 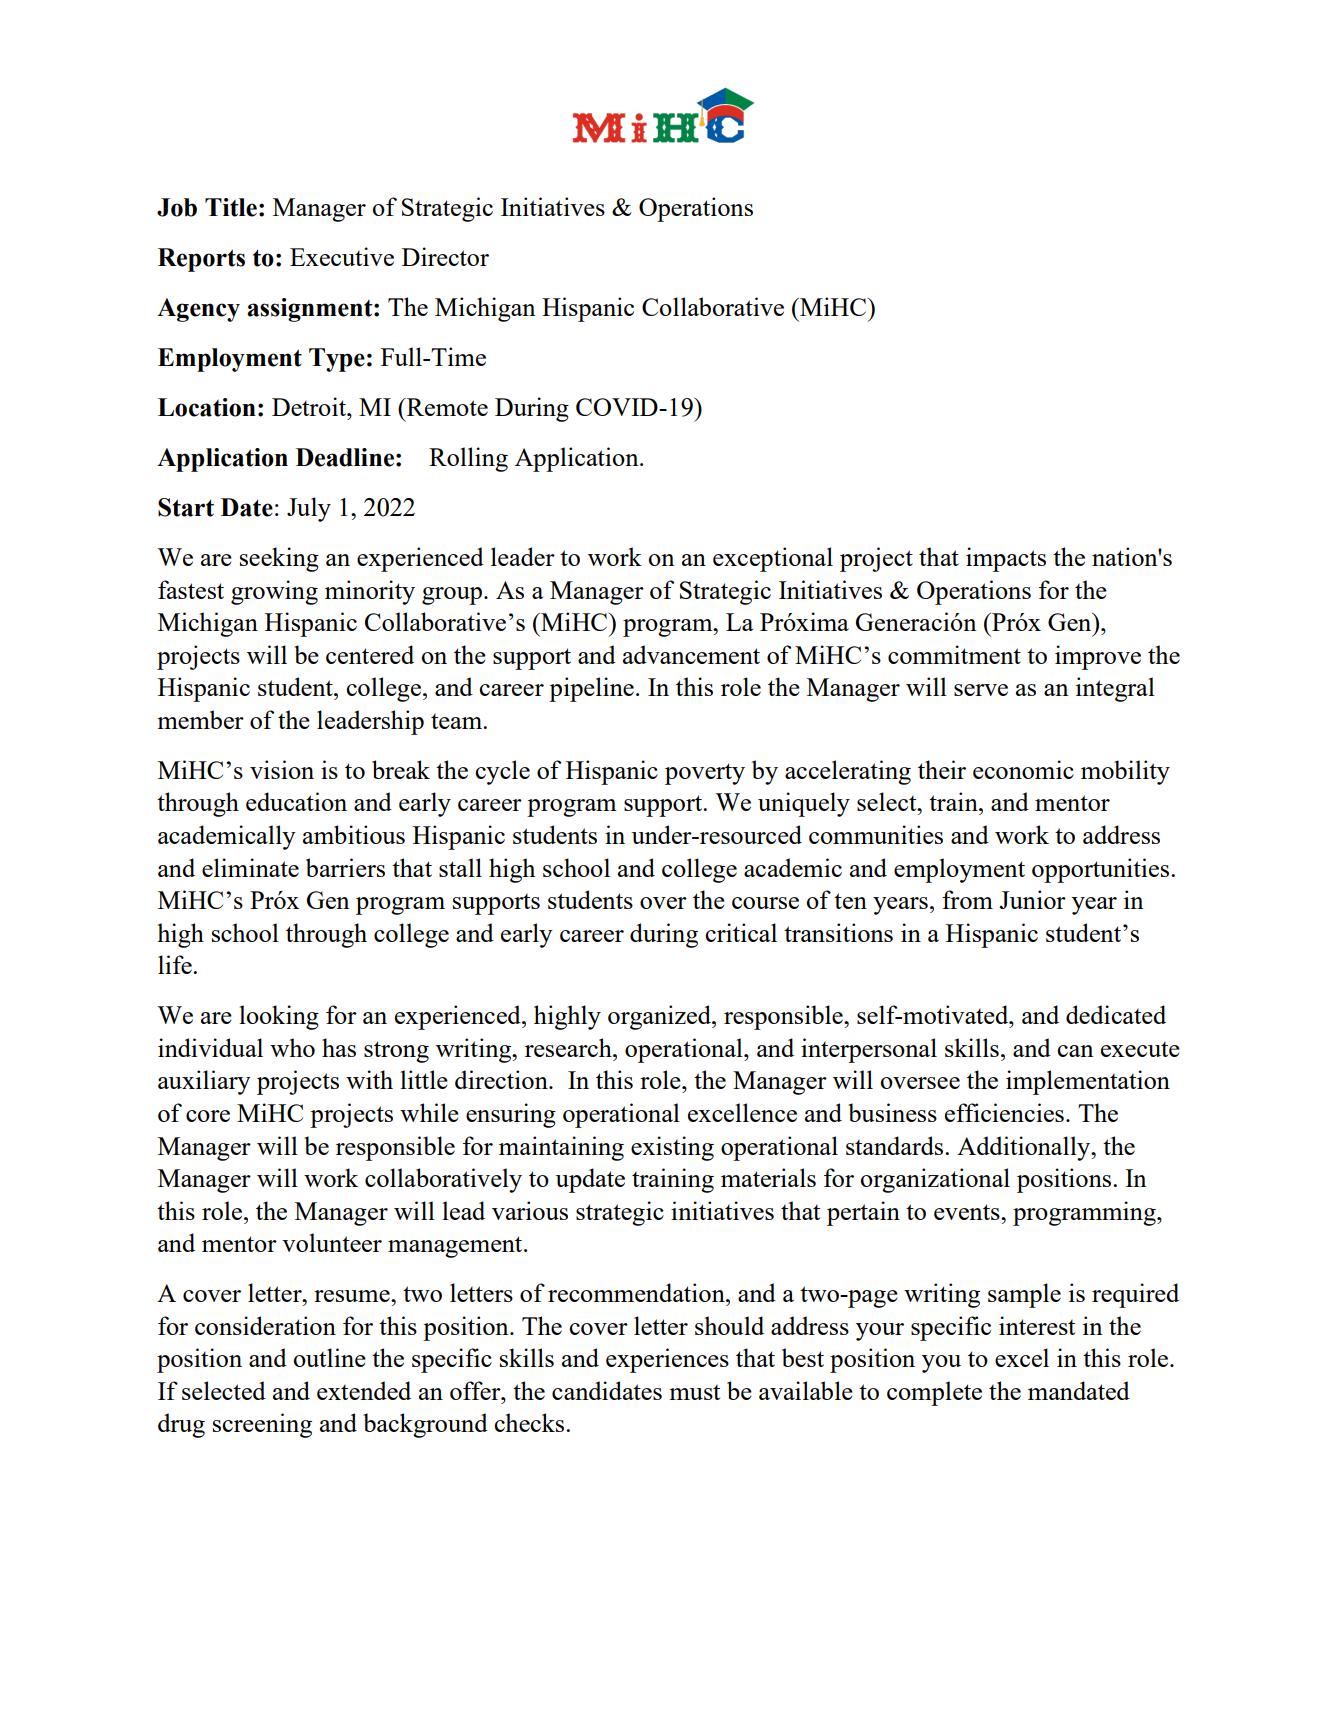 I want to click on outline, so click(x=329, y=1357).
